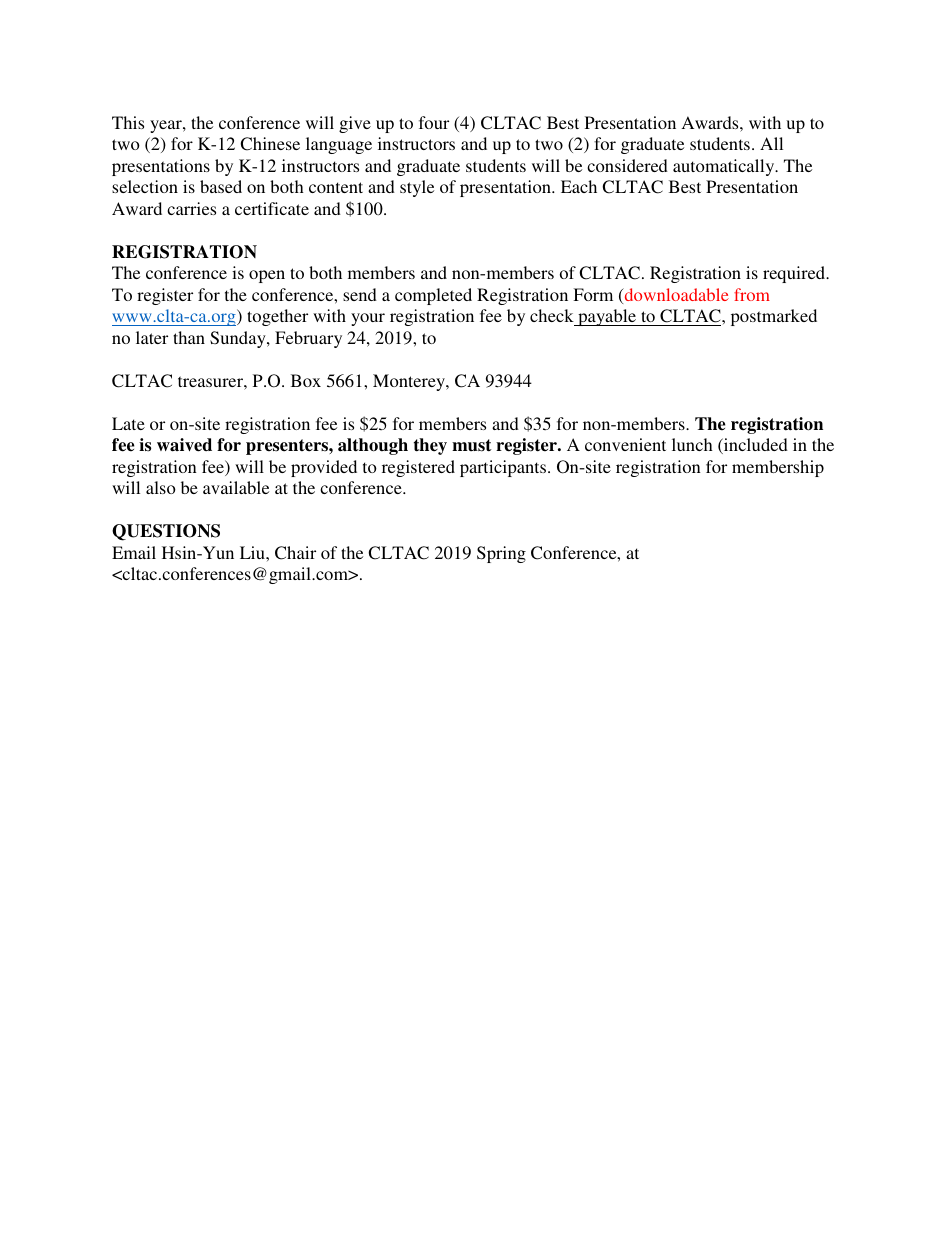 Image resolution: width=952 pixels, height=1233 pixels. I want to click on automatically, so click(725, 167).
